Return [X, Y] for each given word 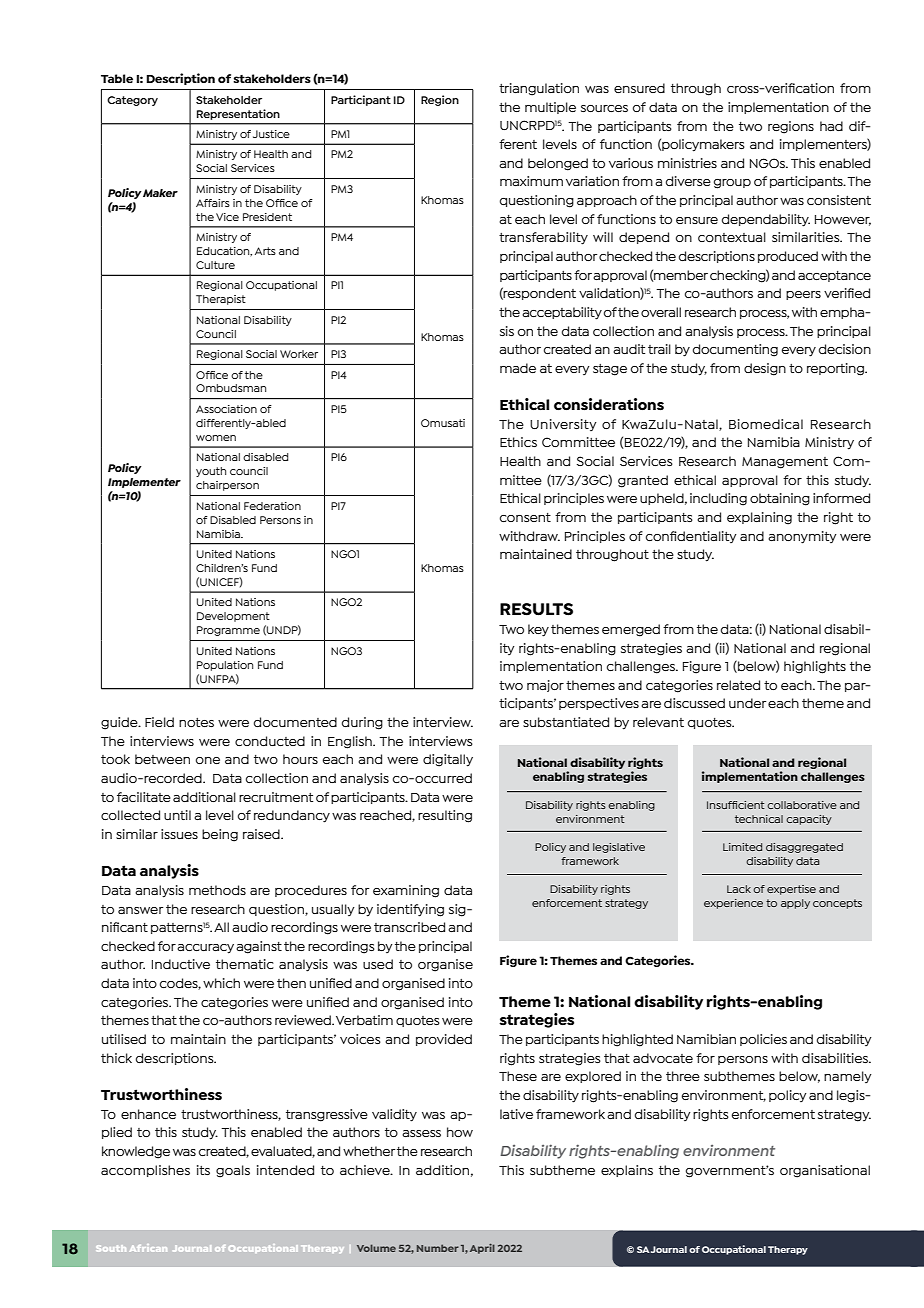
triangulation [539, 89]
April [482, 1249]
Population [225, 666]
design [765, 369]
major [545, 686]
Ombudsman [231, 388]
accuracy [205, 949]
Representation [238, 114]
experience [733, 904]
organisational [825, 1171]
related [738, 685]
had [831, 126]
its [203, 1170]
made [518, 368]
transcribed [409, 927]
